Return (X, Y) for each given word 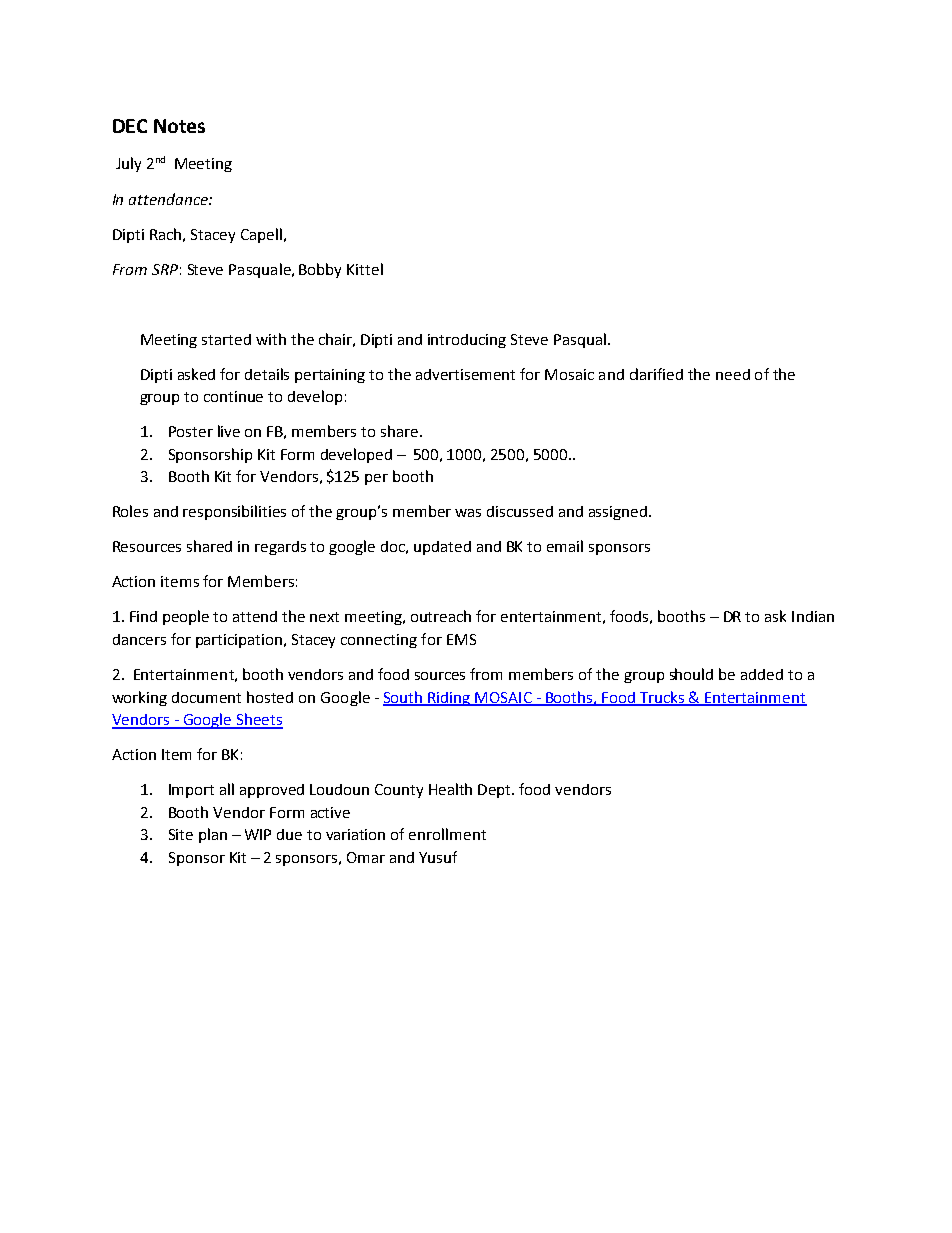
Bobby (320, 270)
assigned (618, 513)
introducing (467, 341)
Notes (179, 126)
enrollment (447, 834)
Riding (449, 699)
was (468, 513)
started (226, 339)
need (733, 374)
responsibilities (234, 512)
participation (240, 641)
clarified (656, 374)
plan (213, 835)
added (762, 674)
